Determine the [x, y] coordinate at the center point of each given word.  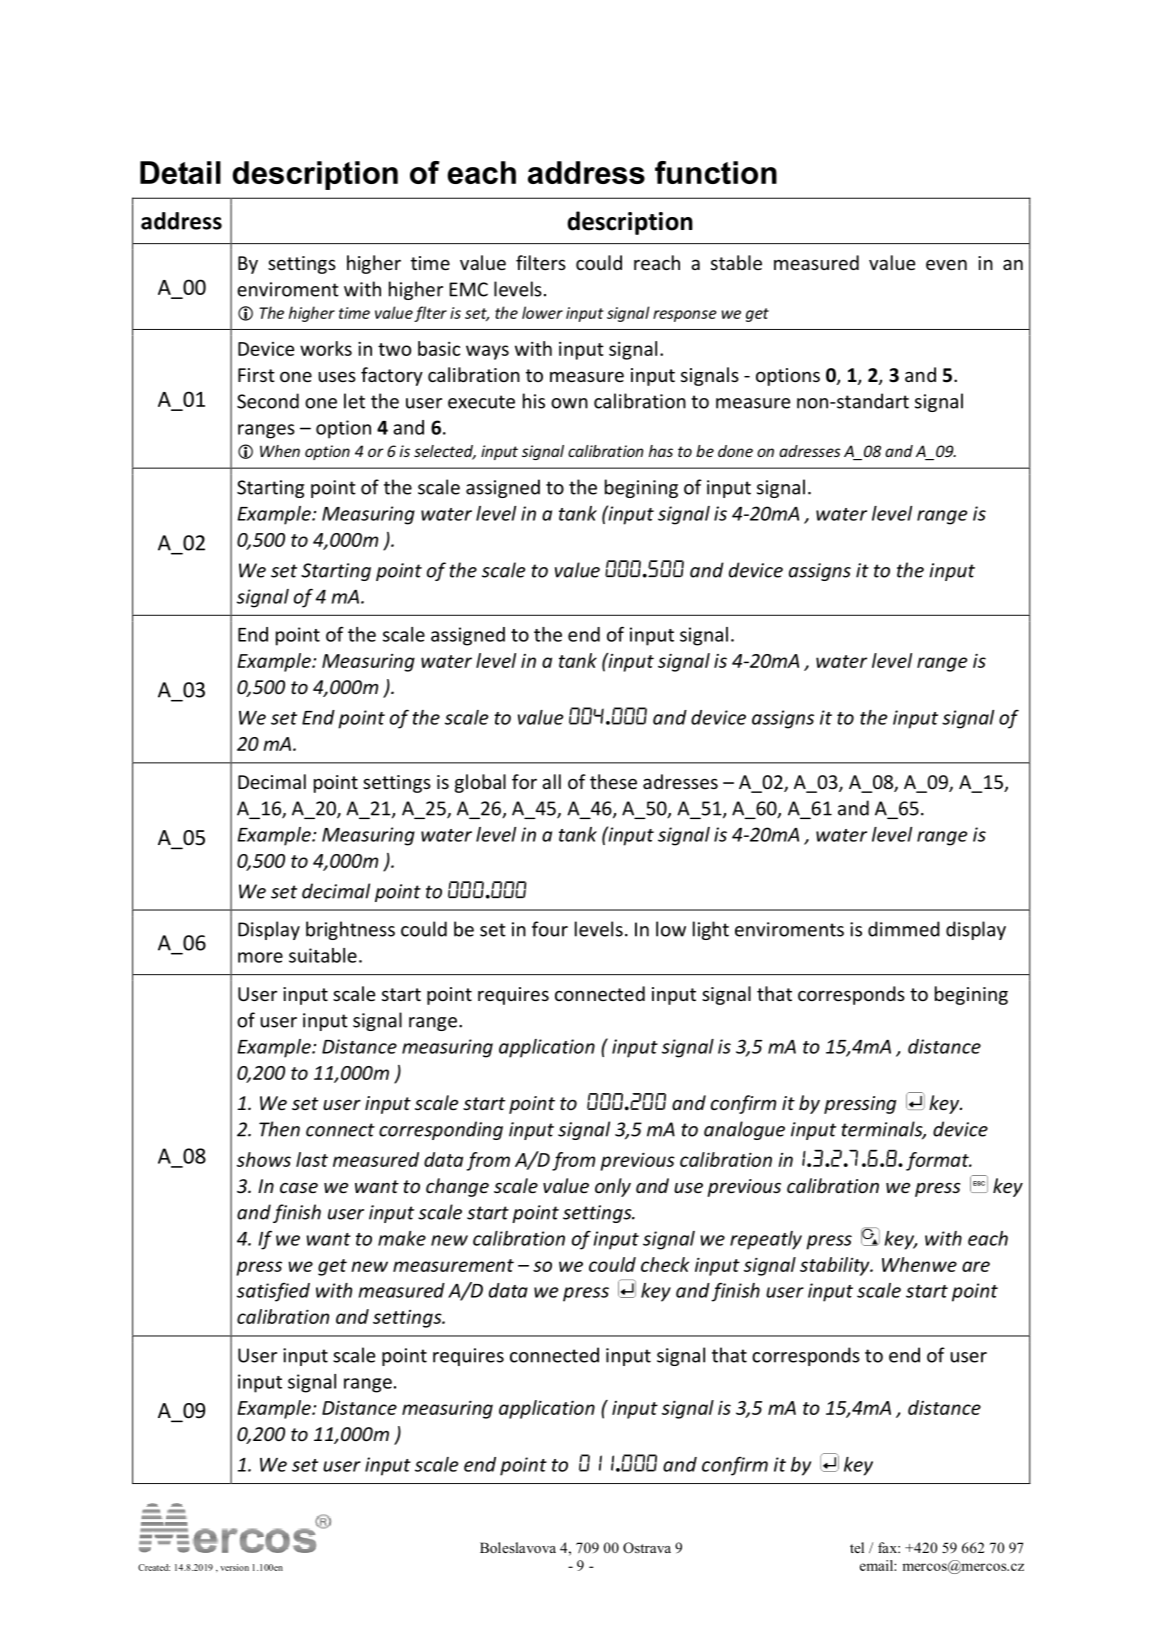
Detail [180, 172]
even [946, 265]
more [260, 957]
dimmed [904, 929]
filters [541, 262]
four [550, 929]
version [234, 1567]
